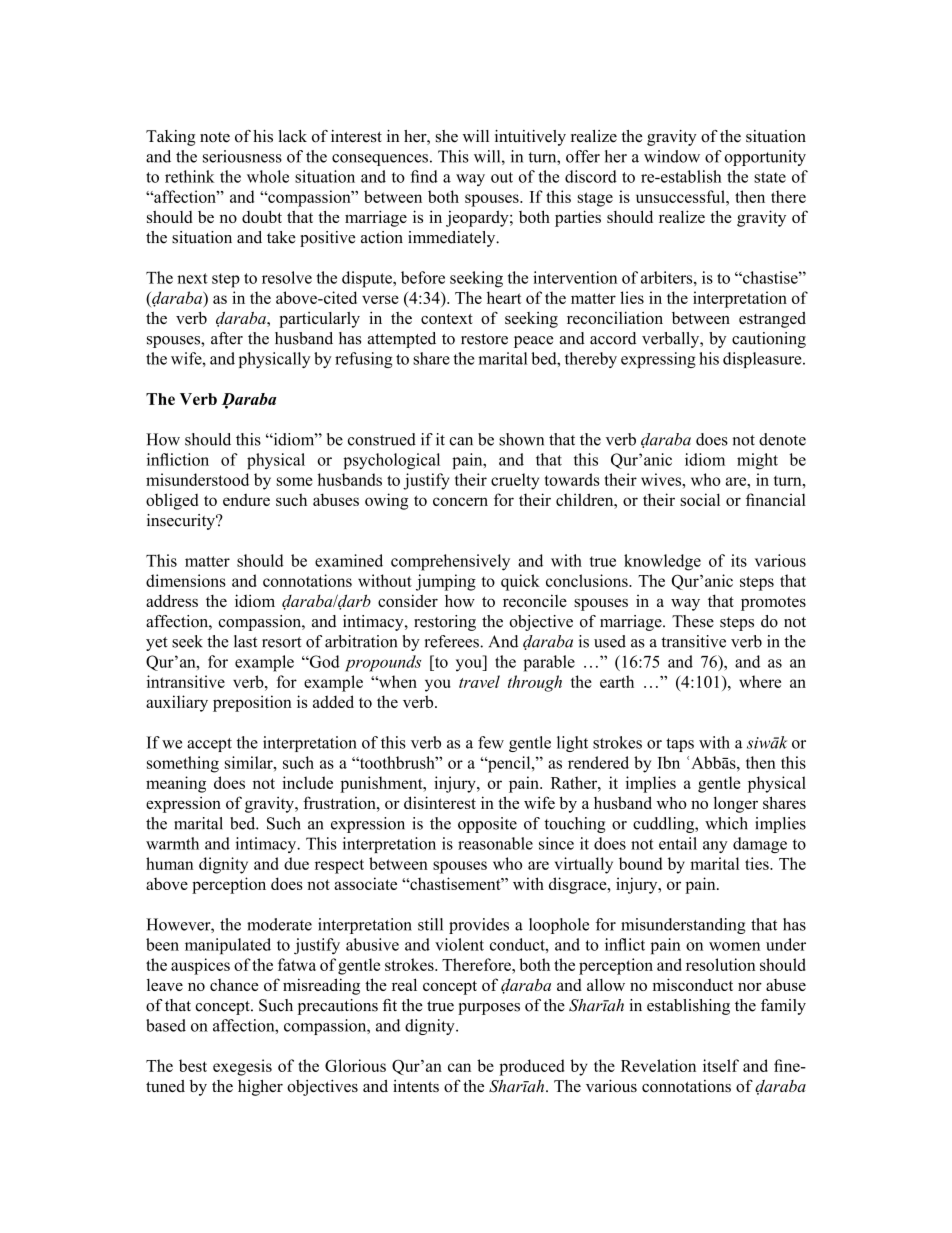  Describe the element at coordinates (693, 621) in the page. I see `These` at that location.
